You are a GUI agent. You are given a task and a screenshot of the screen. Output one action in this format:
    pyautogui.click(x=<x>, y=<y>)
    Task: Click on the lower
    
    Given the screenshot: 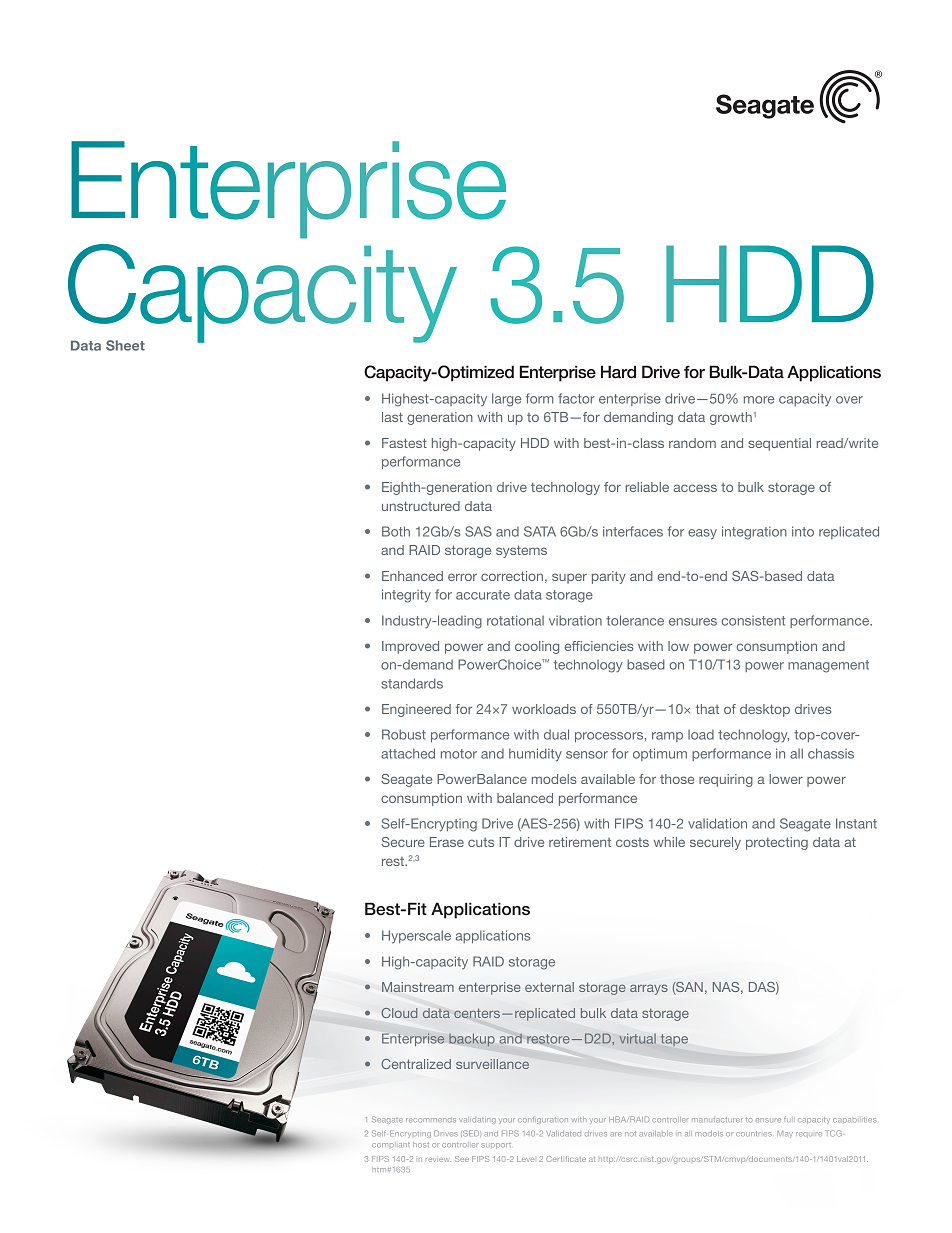 What is the action you would take?
    pyautogui.click(x=786, y=779)
